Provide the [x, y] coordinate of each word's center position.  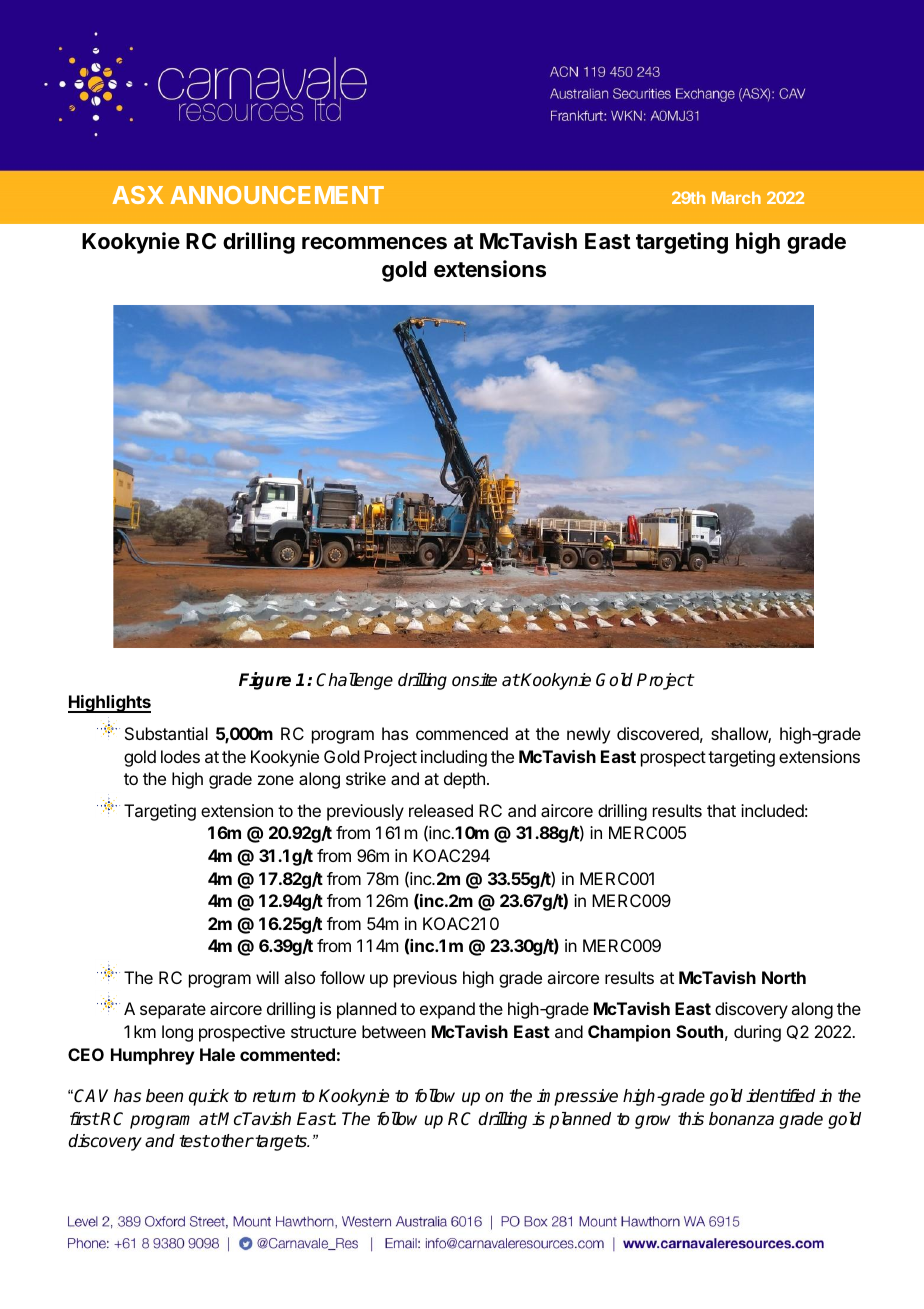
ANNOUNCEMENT [277, 195]
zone [276, 780]
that [721, 810]
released [441, 810]
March [736, 197]
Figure [265, 681]
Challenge [354, 681]
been [164, 1096]
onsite [474, 680]
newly [588, 735]
